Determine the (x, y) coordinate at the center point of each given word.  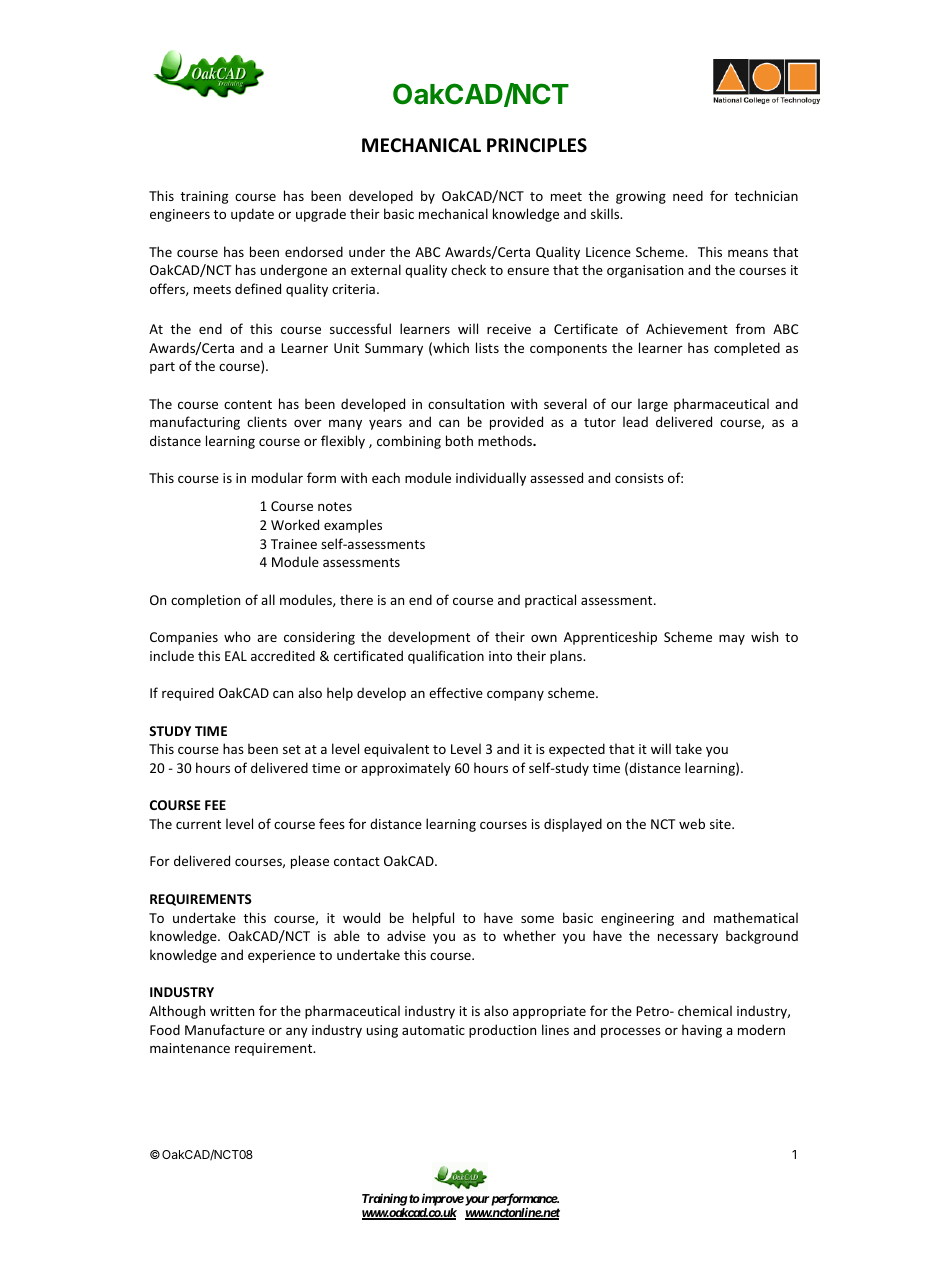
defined (258, 288)
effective (456, 692)
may (732, 639)
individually (491, 479)
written (232, 1011)
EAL (236, 656)
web (692, 823)
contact (357, 861)
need (688, 195)
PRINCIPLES (537, 145)
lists (487, 347)
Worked (295, 524)
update (252, 215)
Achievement (687, 328)
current (198, 824)
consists (639, 478)
